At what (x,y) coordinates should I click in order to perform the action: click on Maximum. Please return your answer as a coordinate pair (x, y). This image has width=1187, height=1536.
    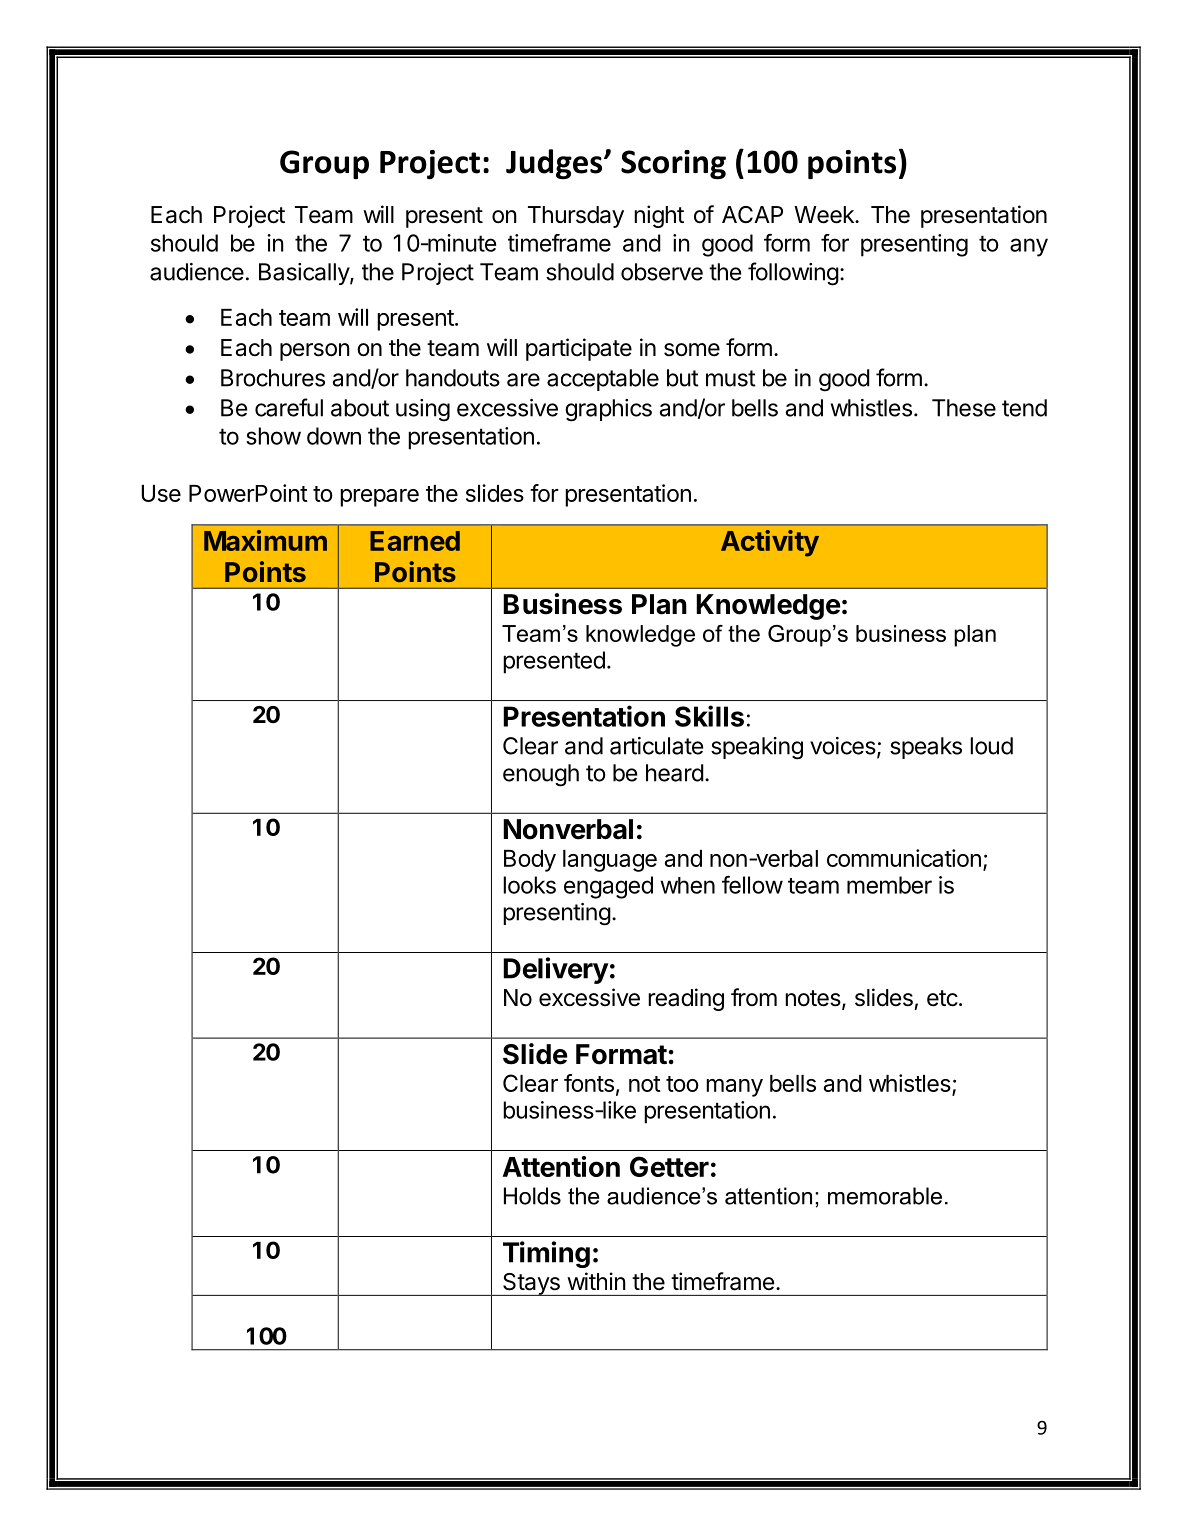
    Looking at the image, I should click on (265, 540).
